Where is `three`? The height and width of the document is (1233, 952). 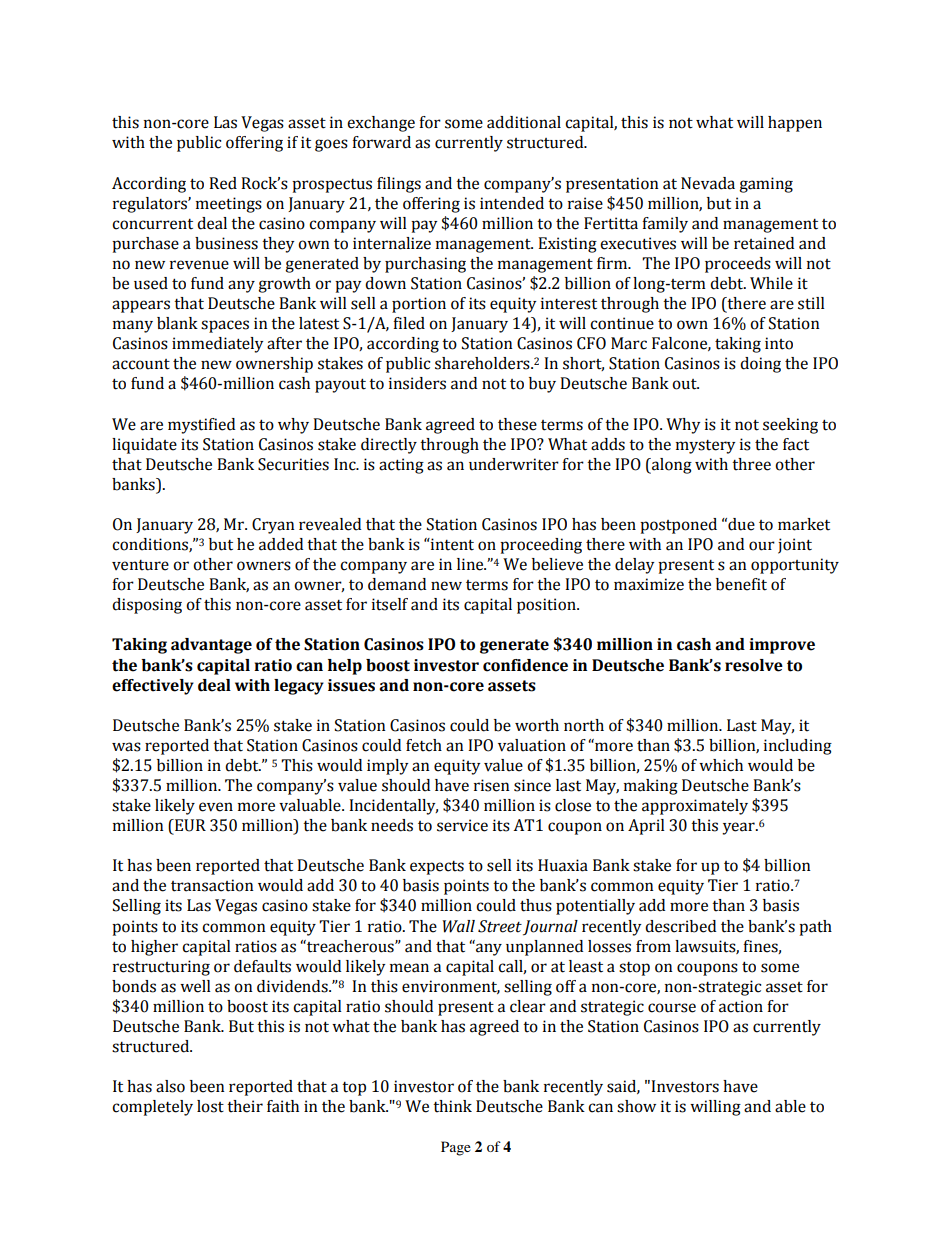 three is located at coordinates (751, 464).
